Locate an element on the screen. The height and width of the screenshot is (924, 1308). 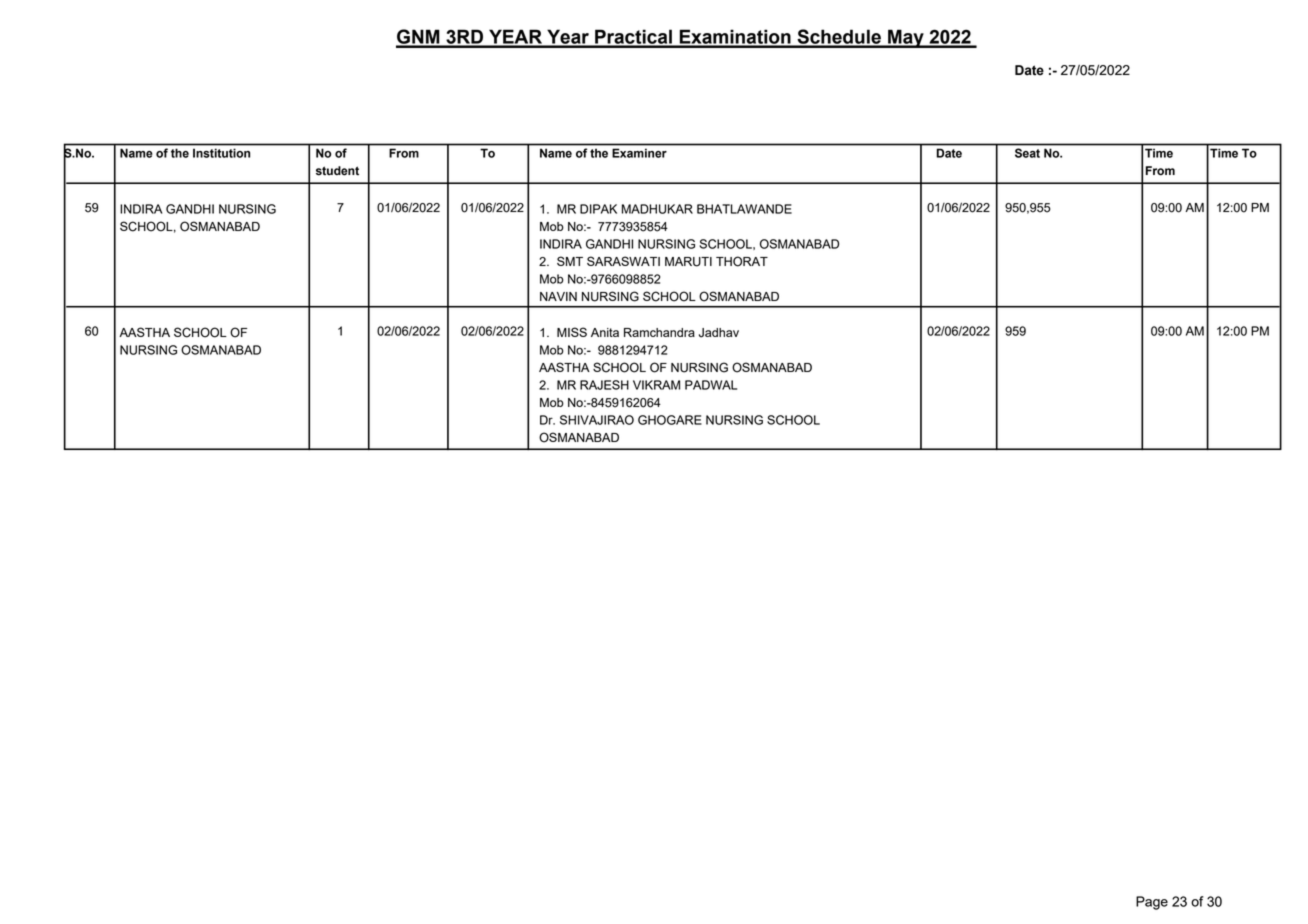
Institution is located at coordinates (221, 153).
